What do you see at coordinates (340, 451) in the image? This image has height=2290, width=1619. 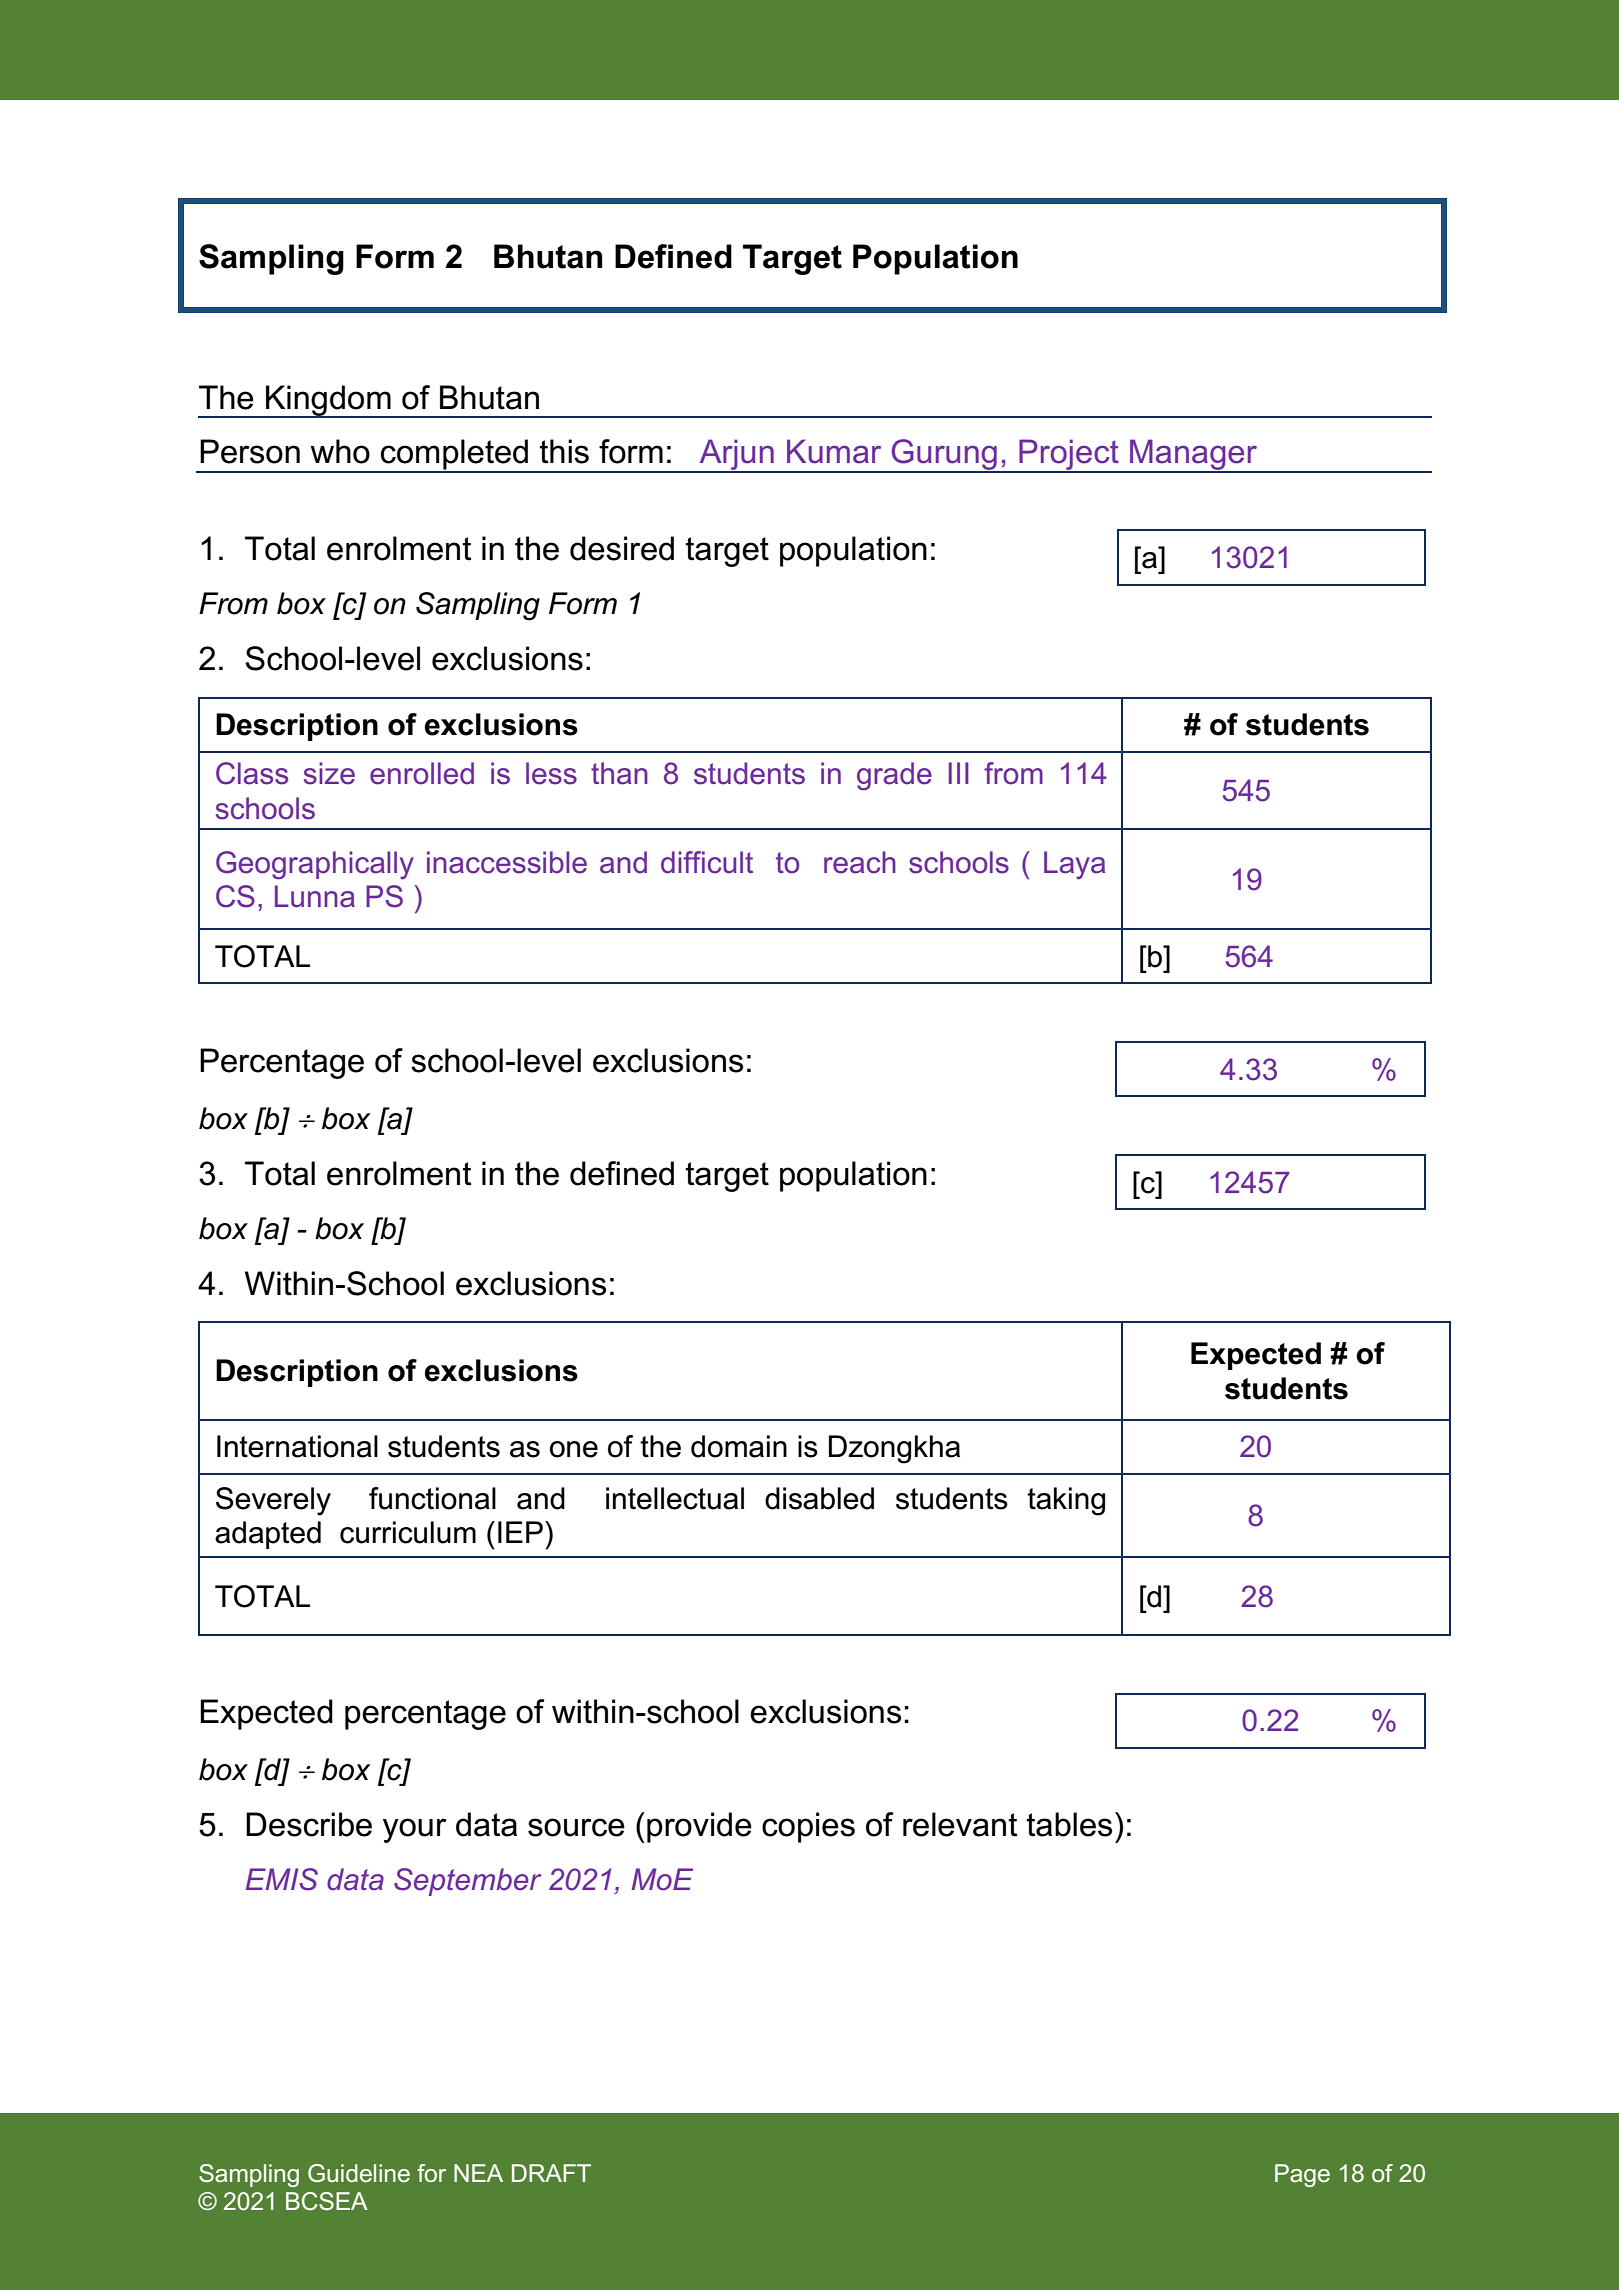 I see `who` at bounding box center [340, 451].
